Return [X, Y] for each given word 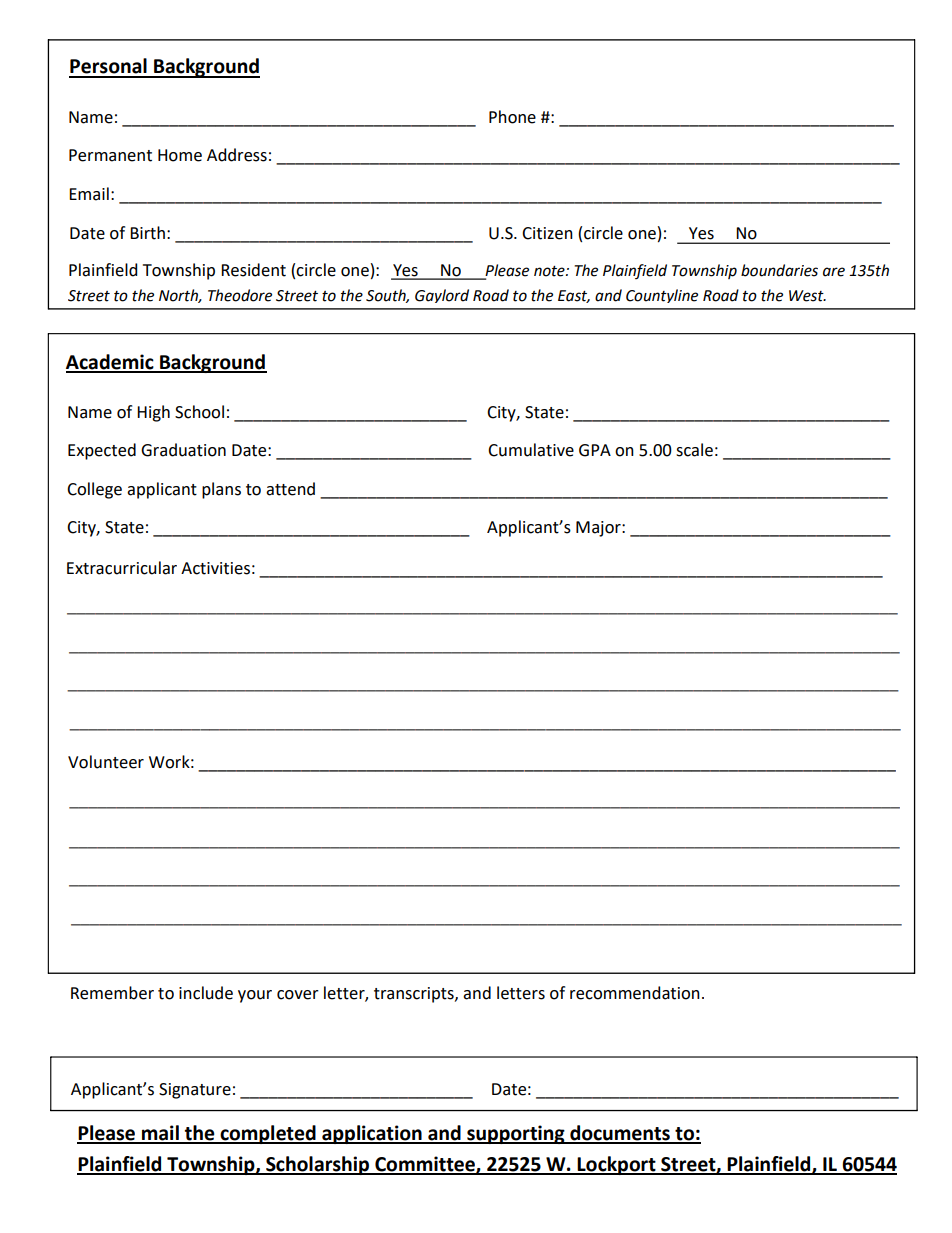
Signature [195, 1091]
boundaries [779, 270]
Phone [512, 117]
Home [180, 155]
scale [694, 450]
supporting [516, 1134]
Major [599, 529]
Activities [215, 568]
